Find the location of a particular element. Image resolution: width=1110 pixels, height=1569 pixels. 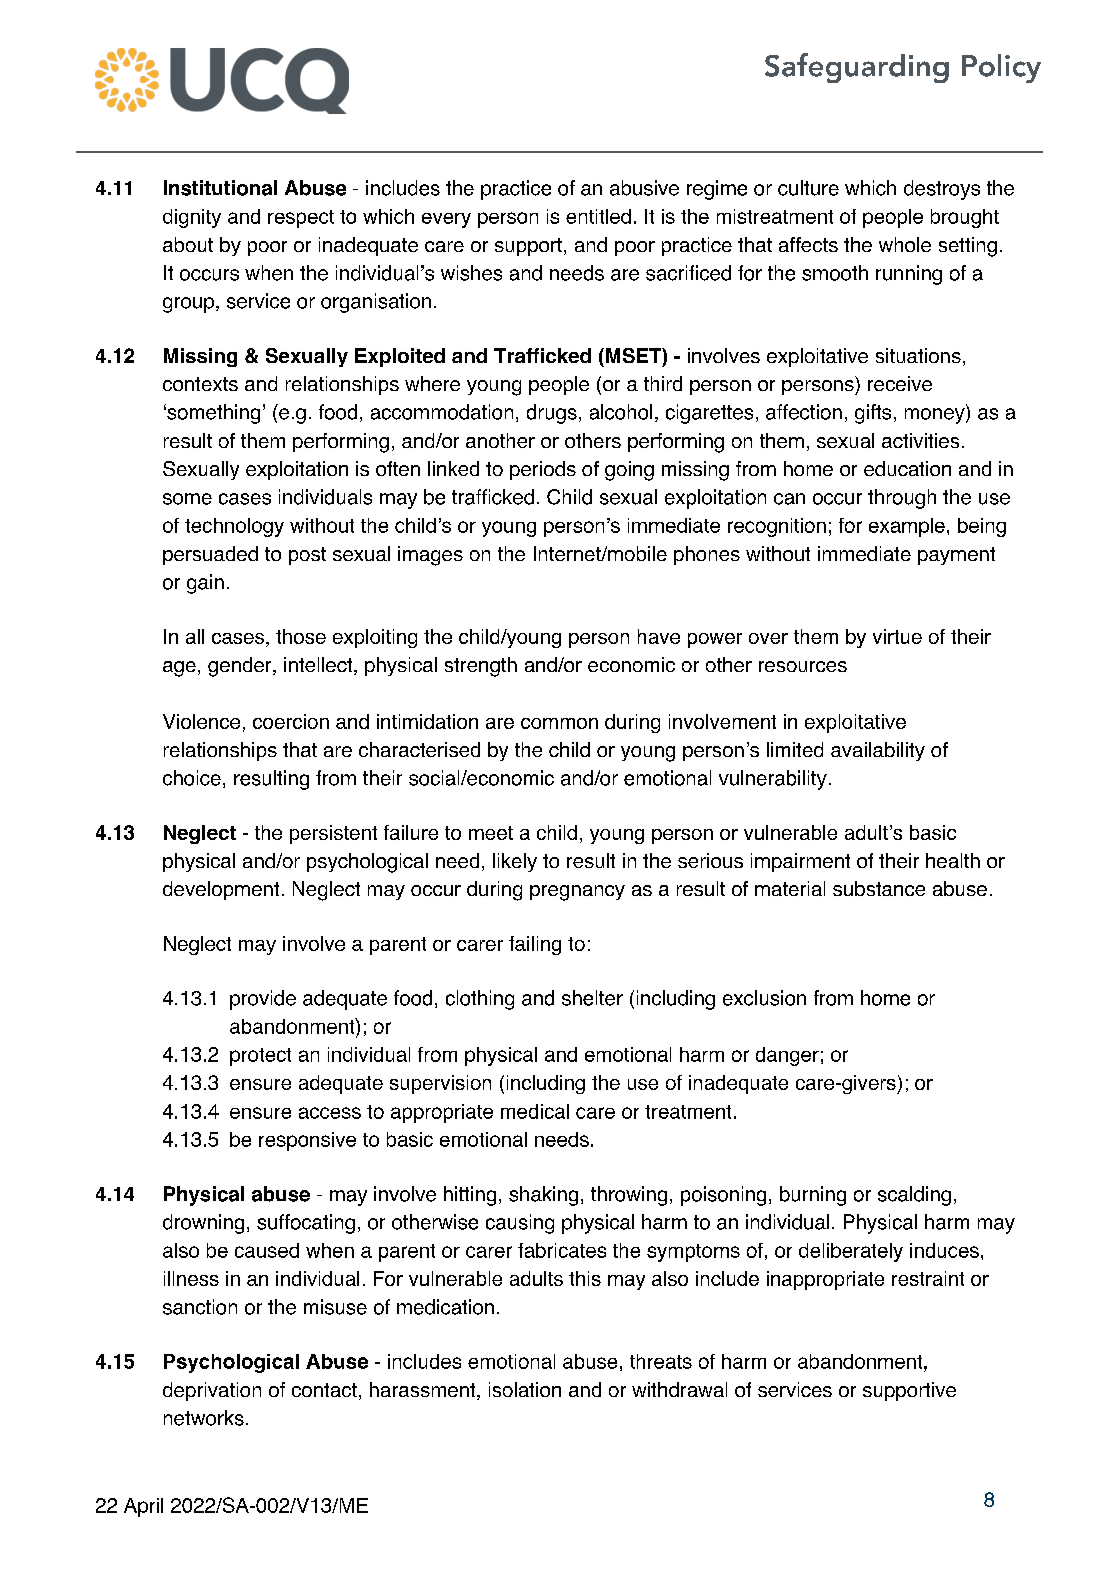

Institutional is located at coordinates (220, 188).
